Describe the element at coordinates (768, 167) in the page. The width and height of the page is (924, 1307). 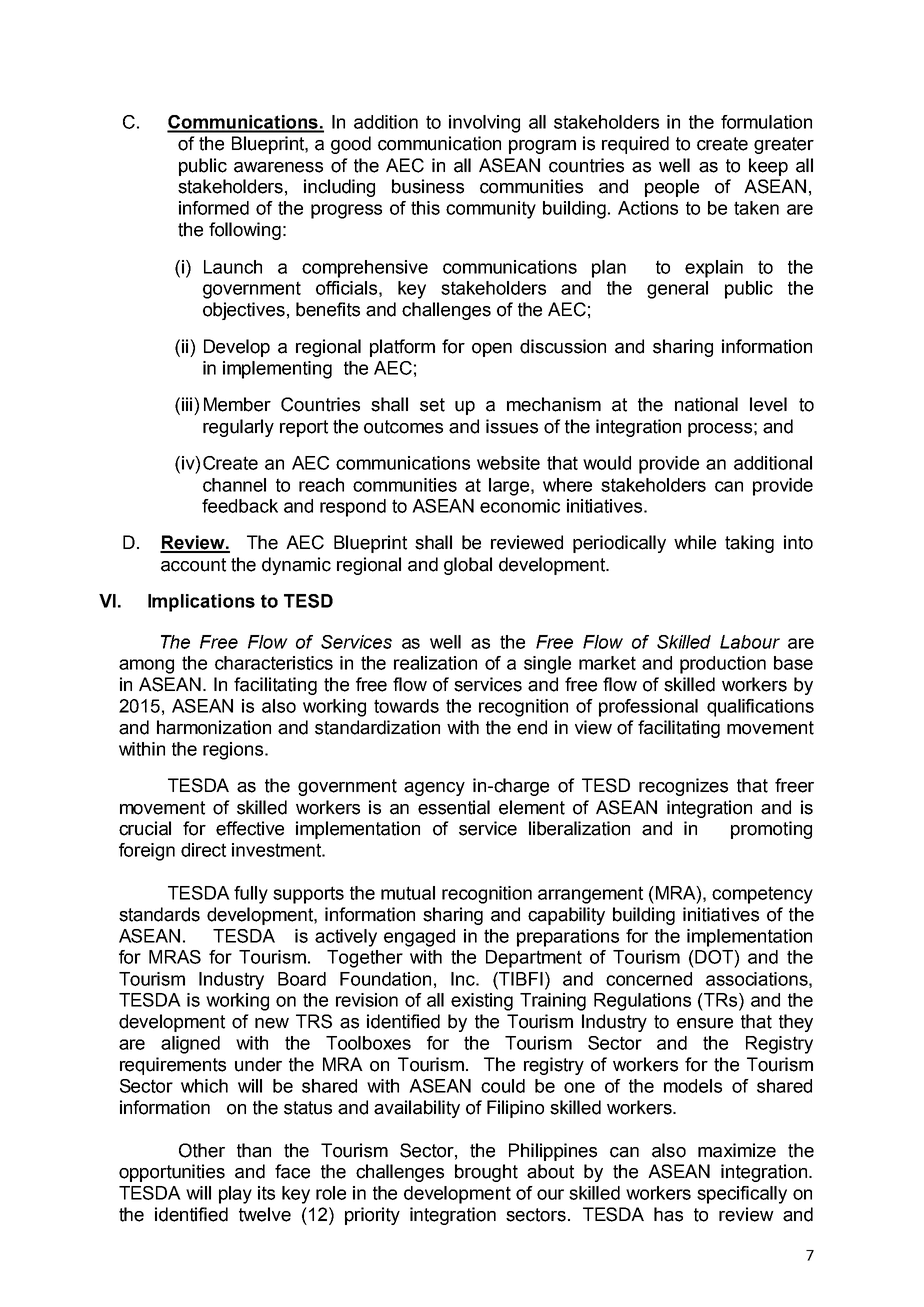
I see `keep` at that location.
